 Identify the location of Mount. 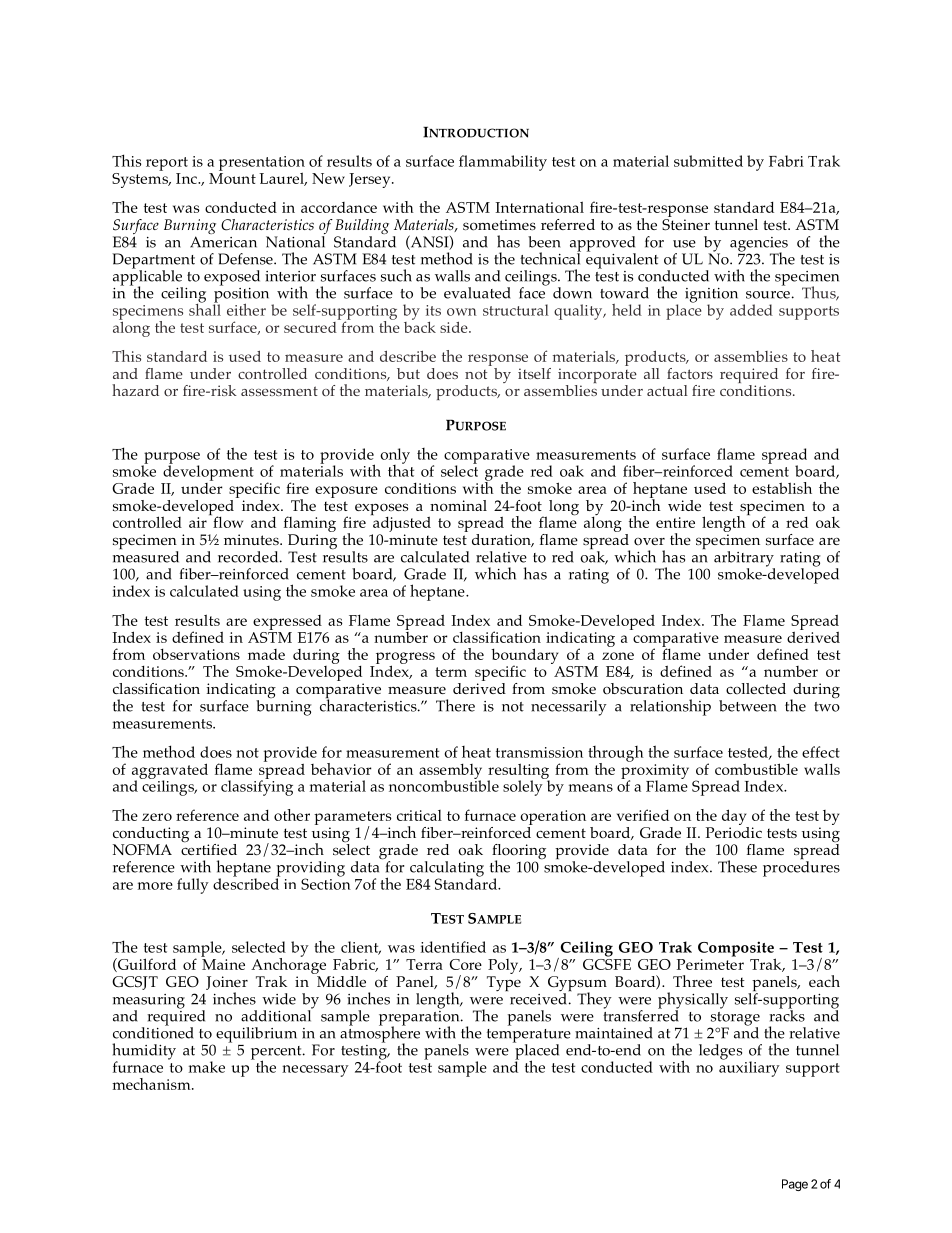
(232, 178).
